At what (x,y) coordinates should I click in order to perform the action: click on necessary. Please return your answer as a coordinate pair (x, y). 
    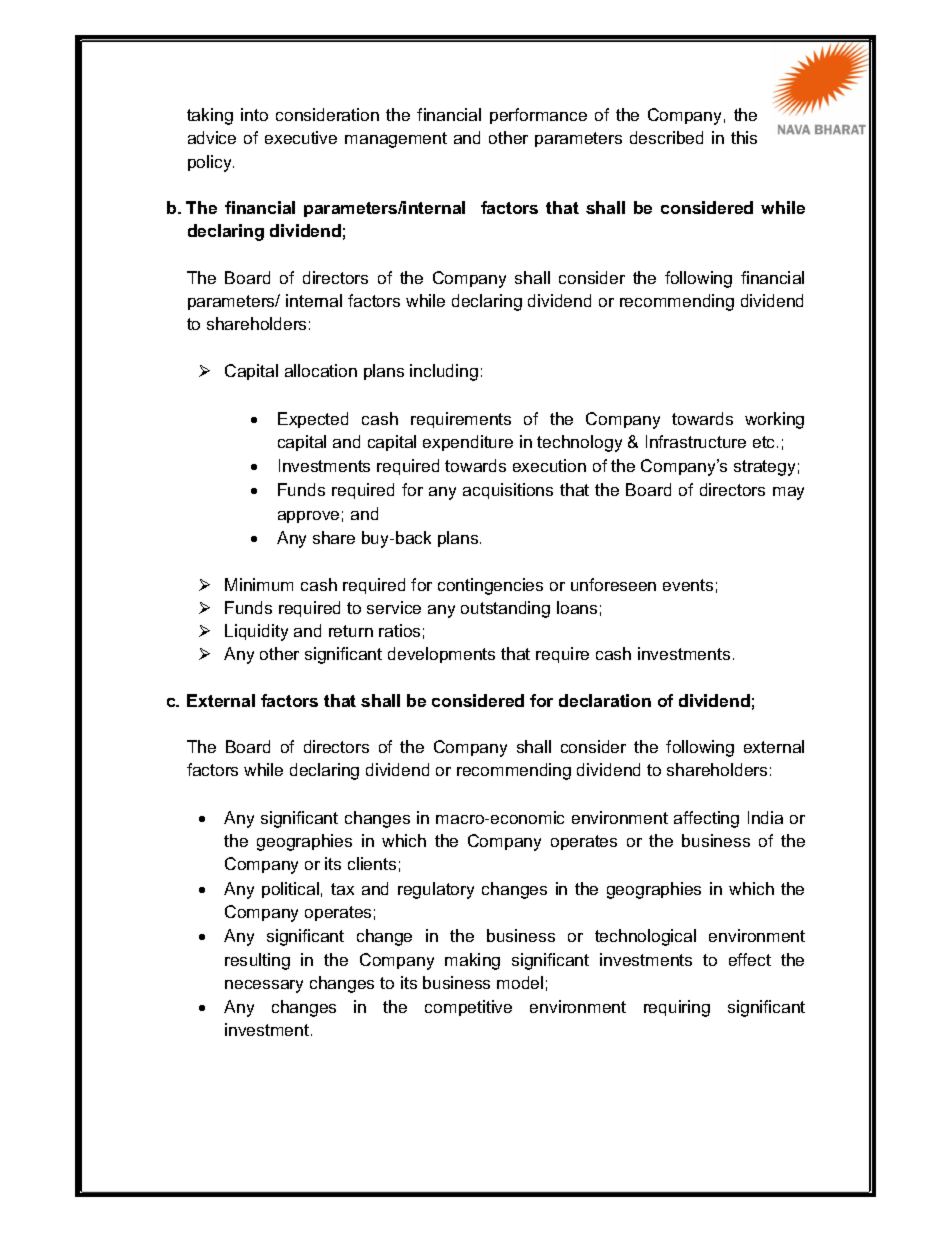
    Looking at the image, I should click on (264, 986).
